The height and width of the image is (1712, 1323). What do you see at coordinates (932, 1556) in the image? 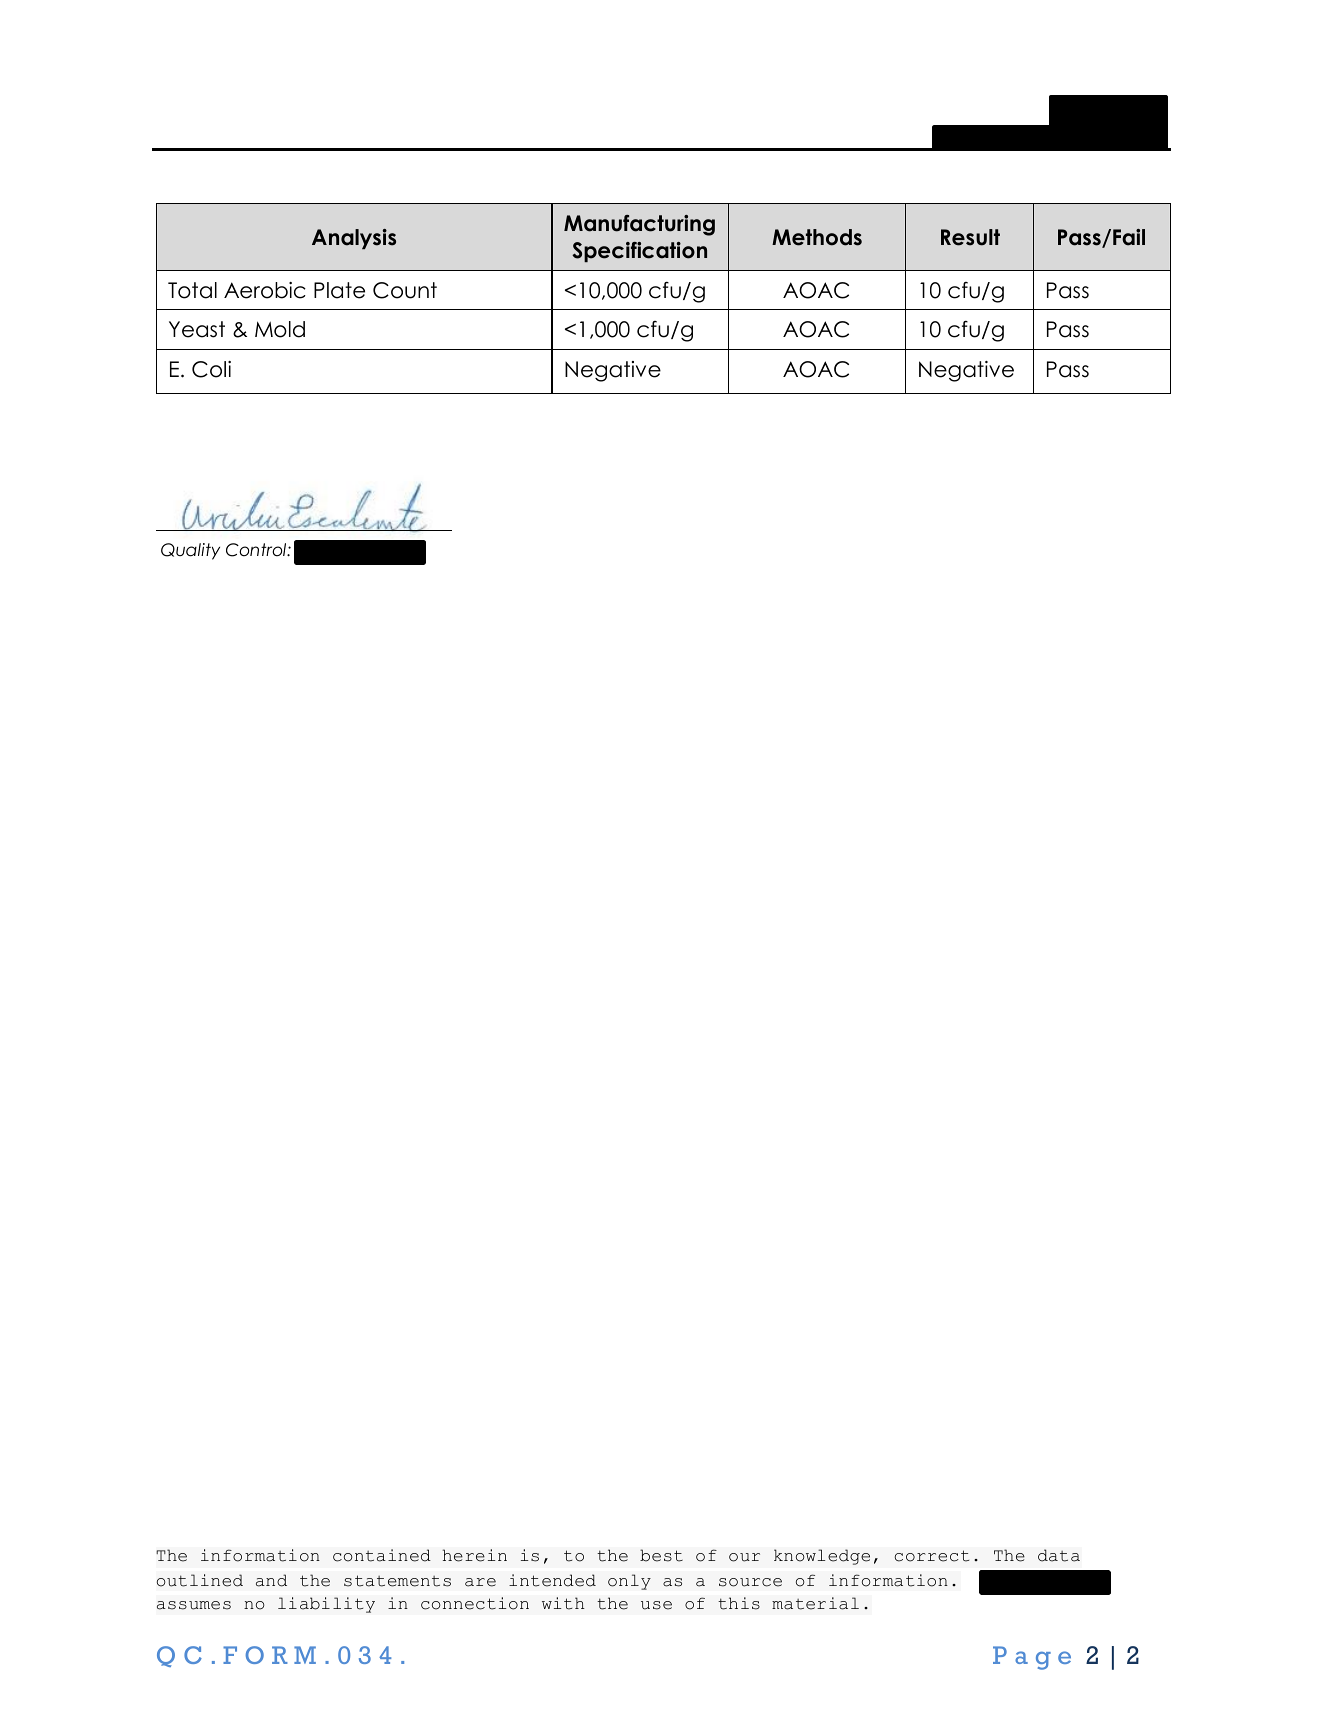
I see `correct` at bounding box center [932, 1556].
